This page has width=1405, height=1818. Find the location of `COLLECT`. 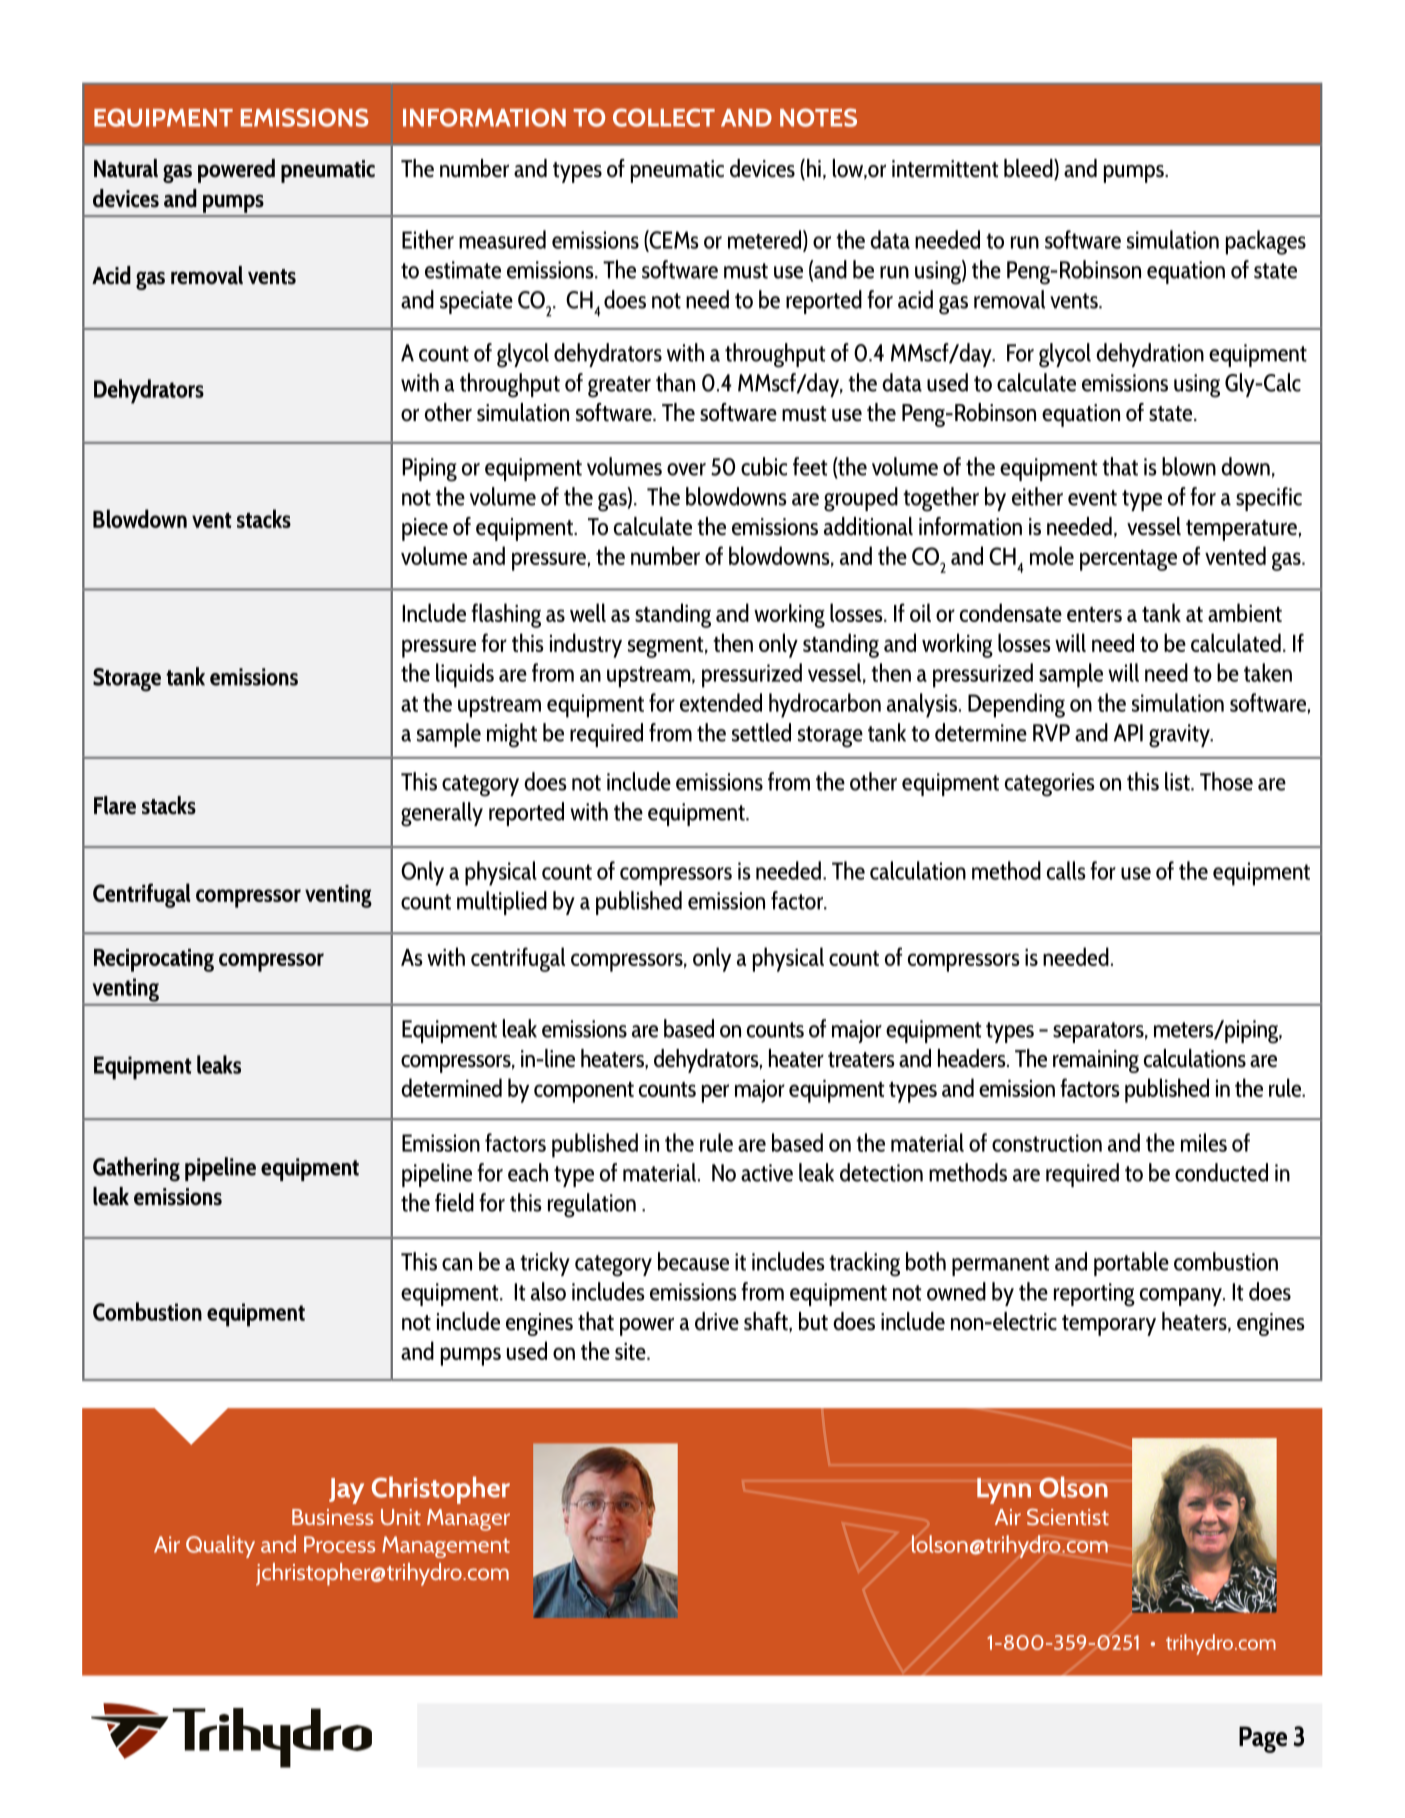

COLLECT is located at coordinates (664, 117).
